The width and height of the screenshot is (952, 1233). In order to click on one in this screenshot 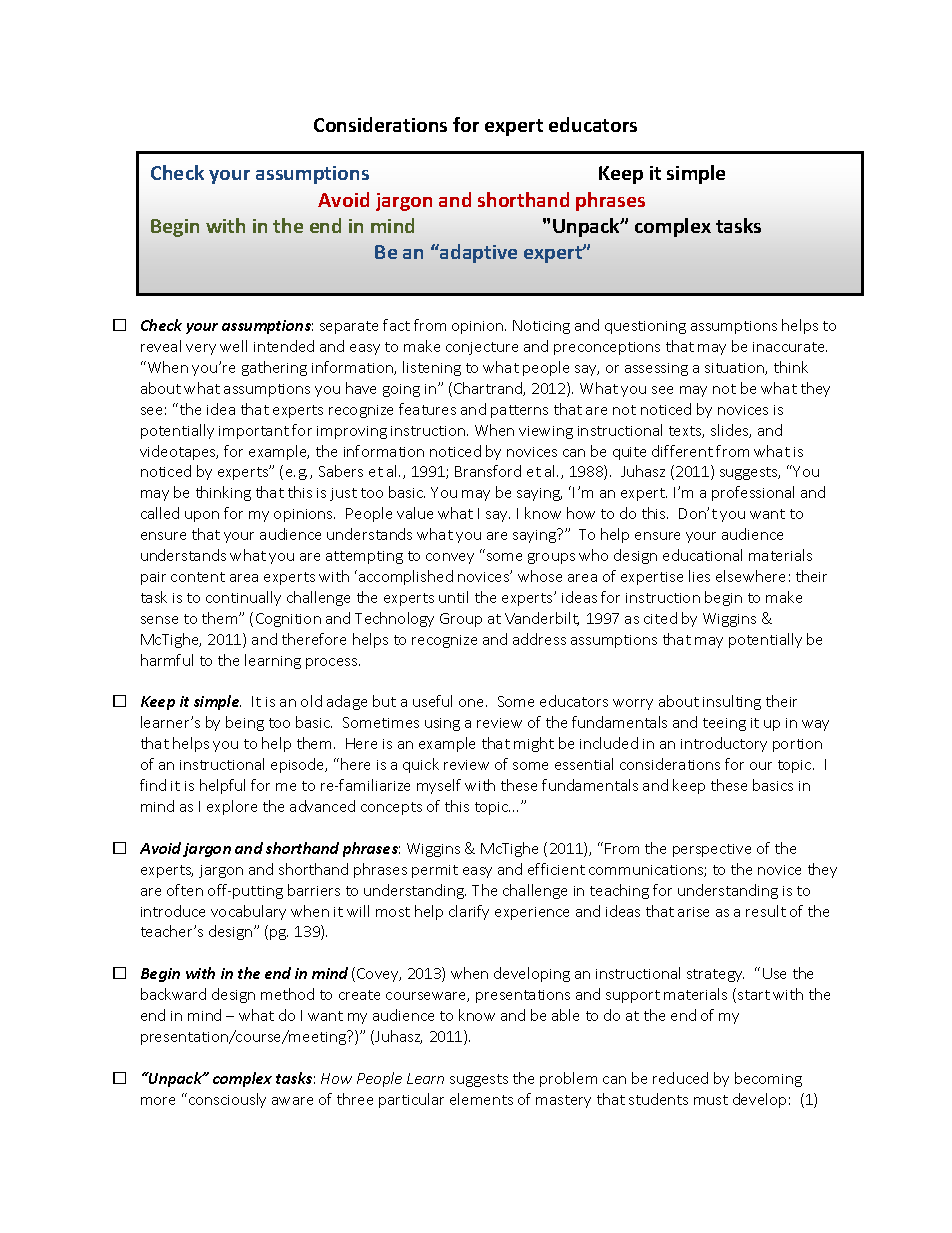, I will do `click(473, 703)`.
